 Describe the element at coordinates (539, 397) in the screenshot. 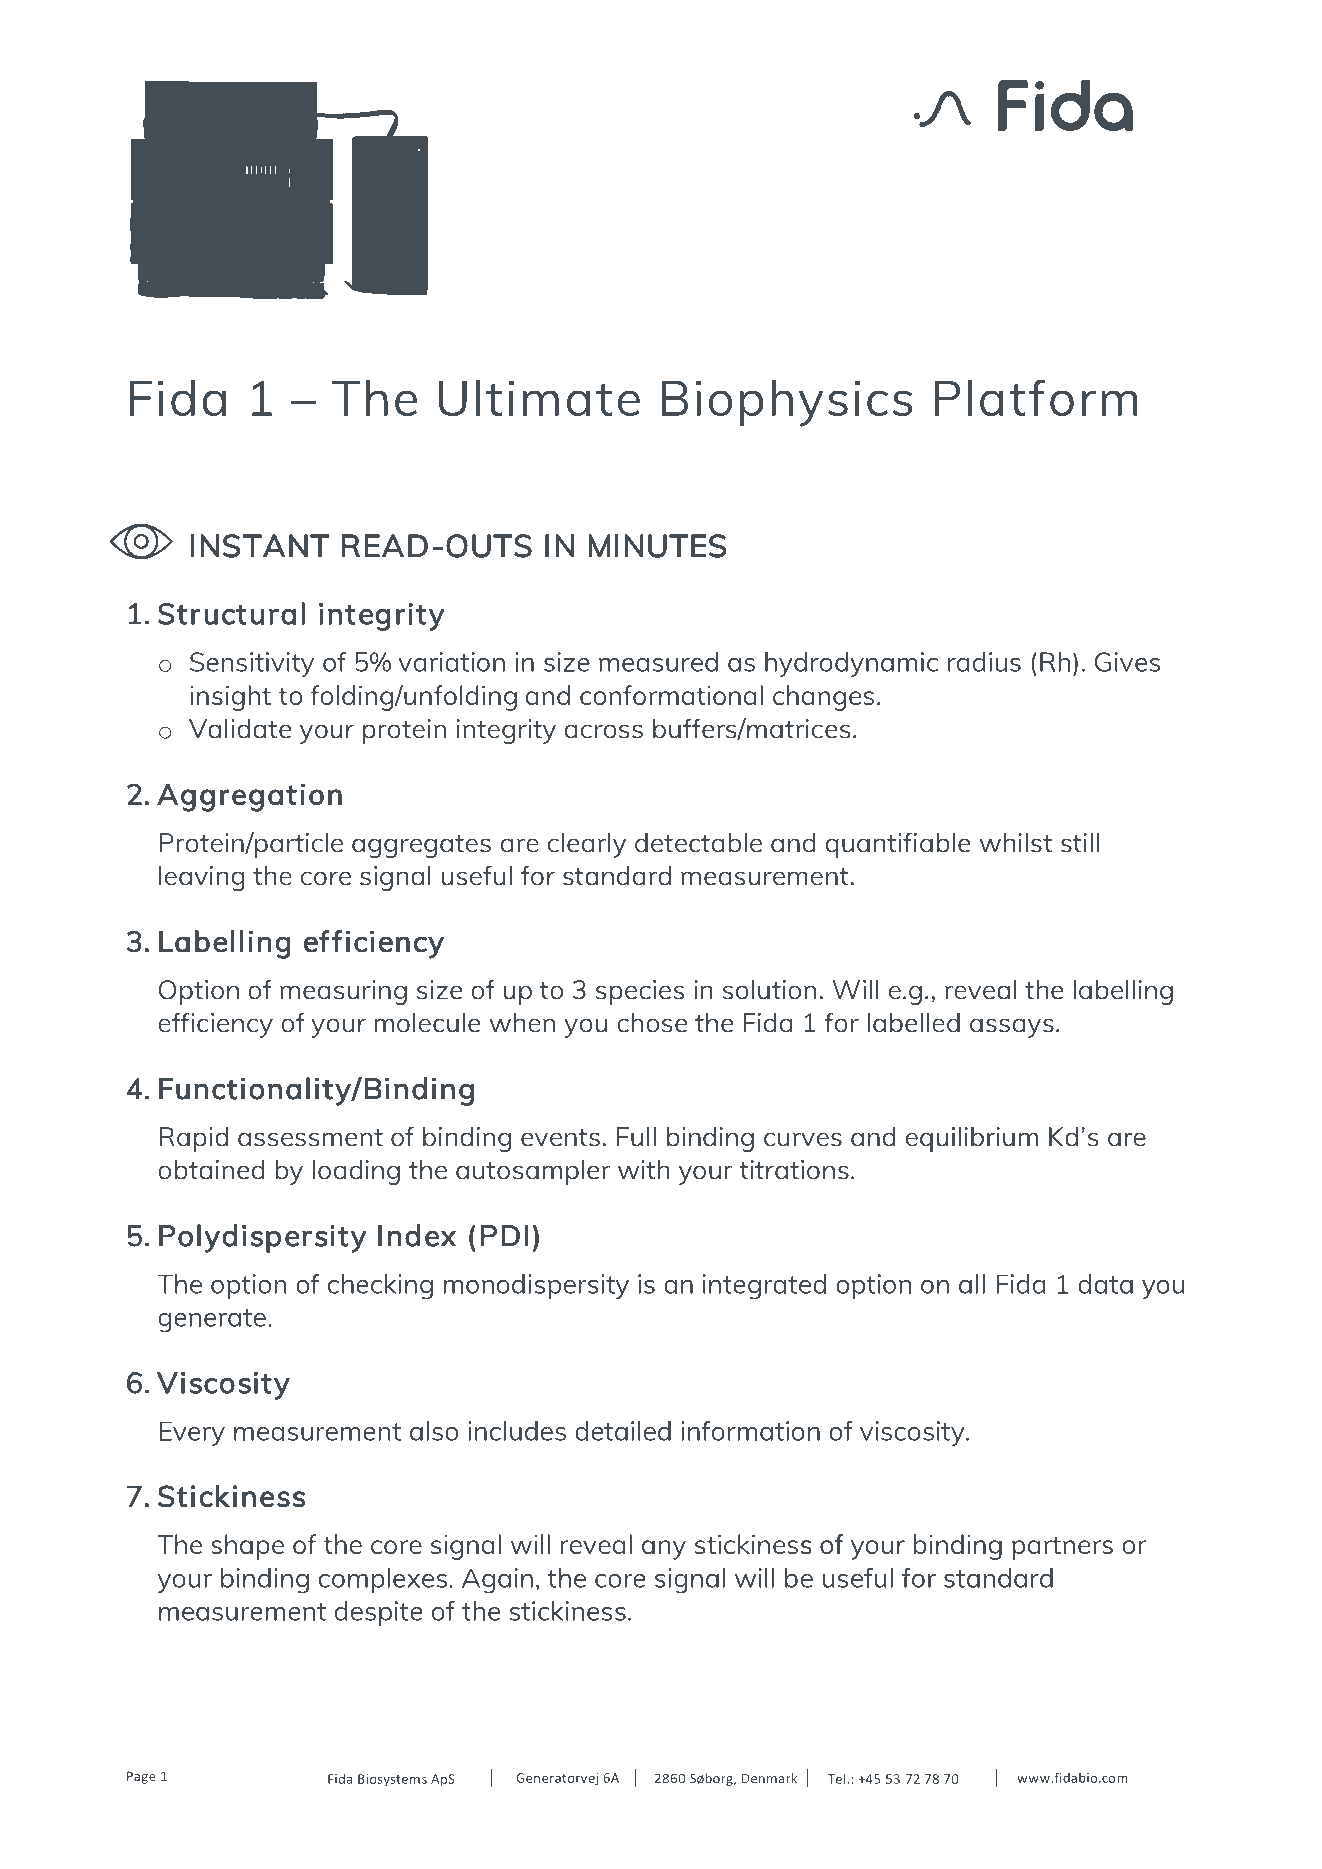

I see `Ultimate` at that location.
